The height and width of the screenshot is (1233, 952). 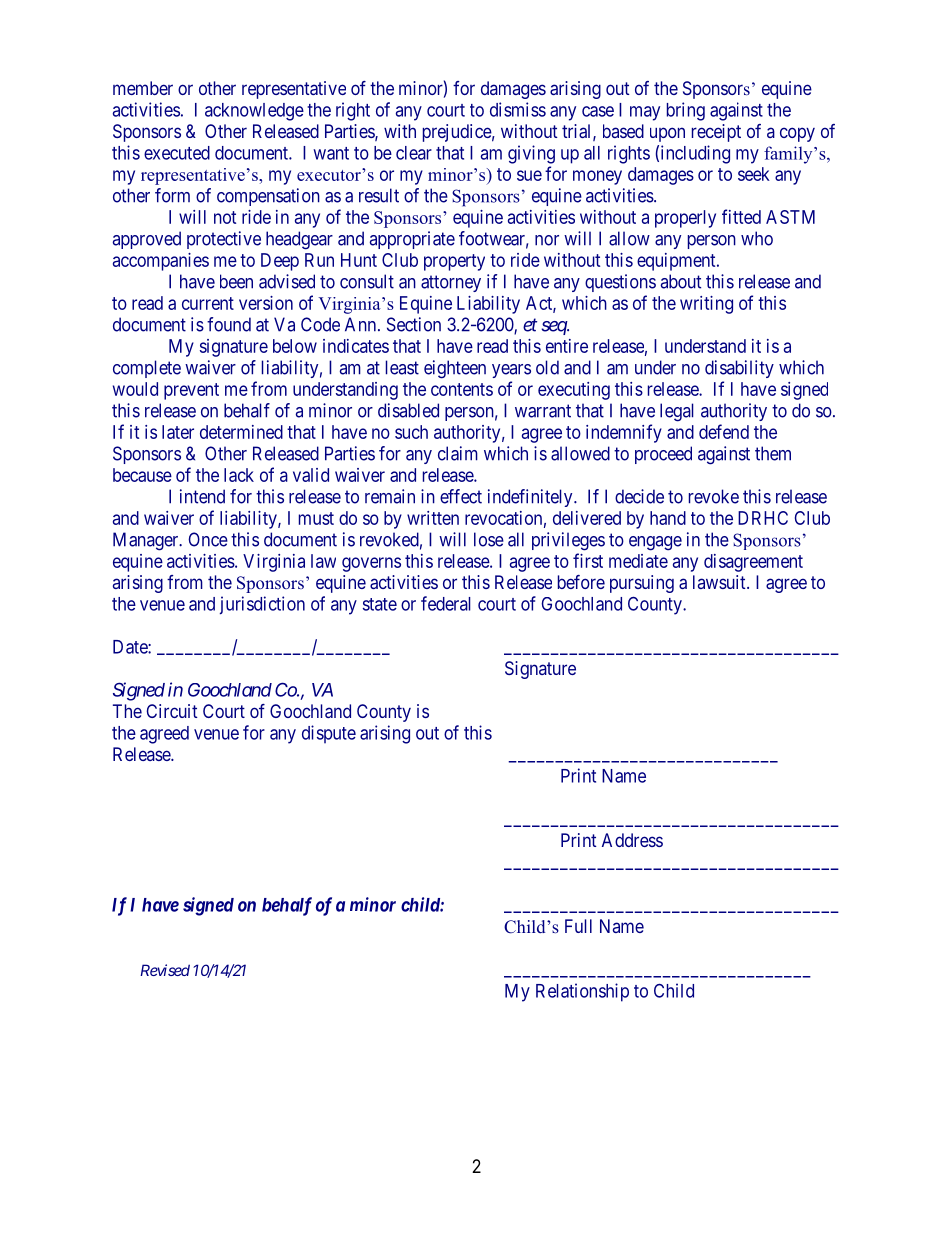 I want to click on Relationship, so click(x=582, y=992).
